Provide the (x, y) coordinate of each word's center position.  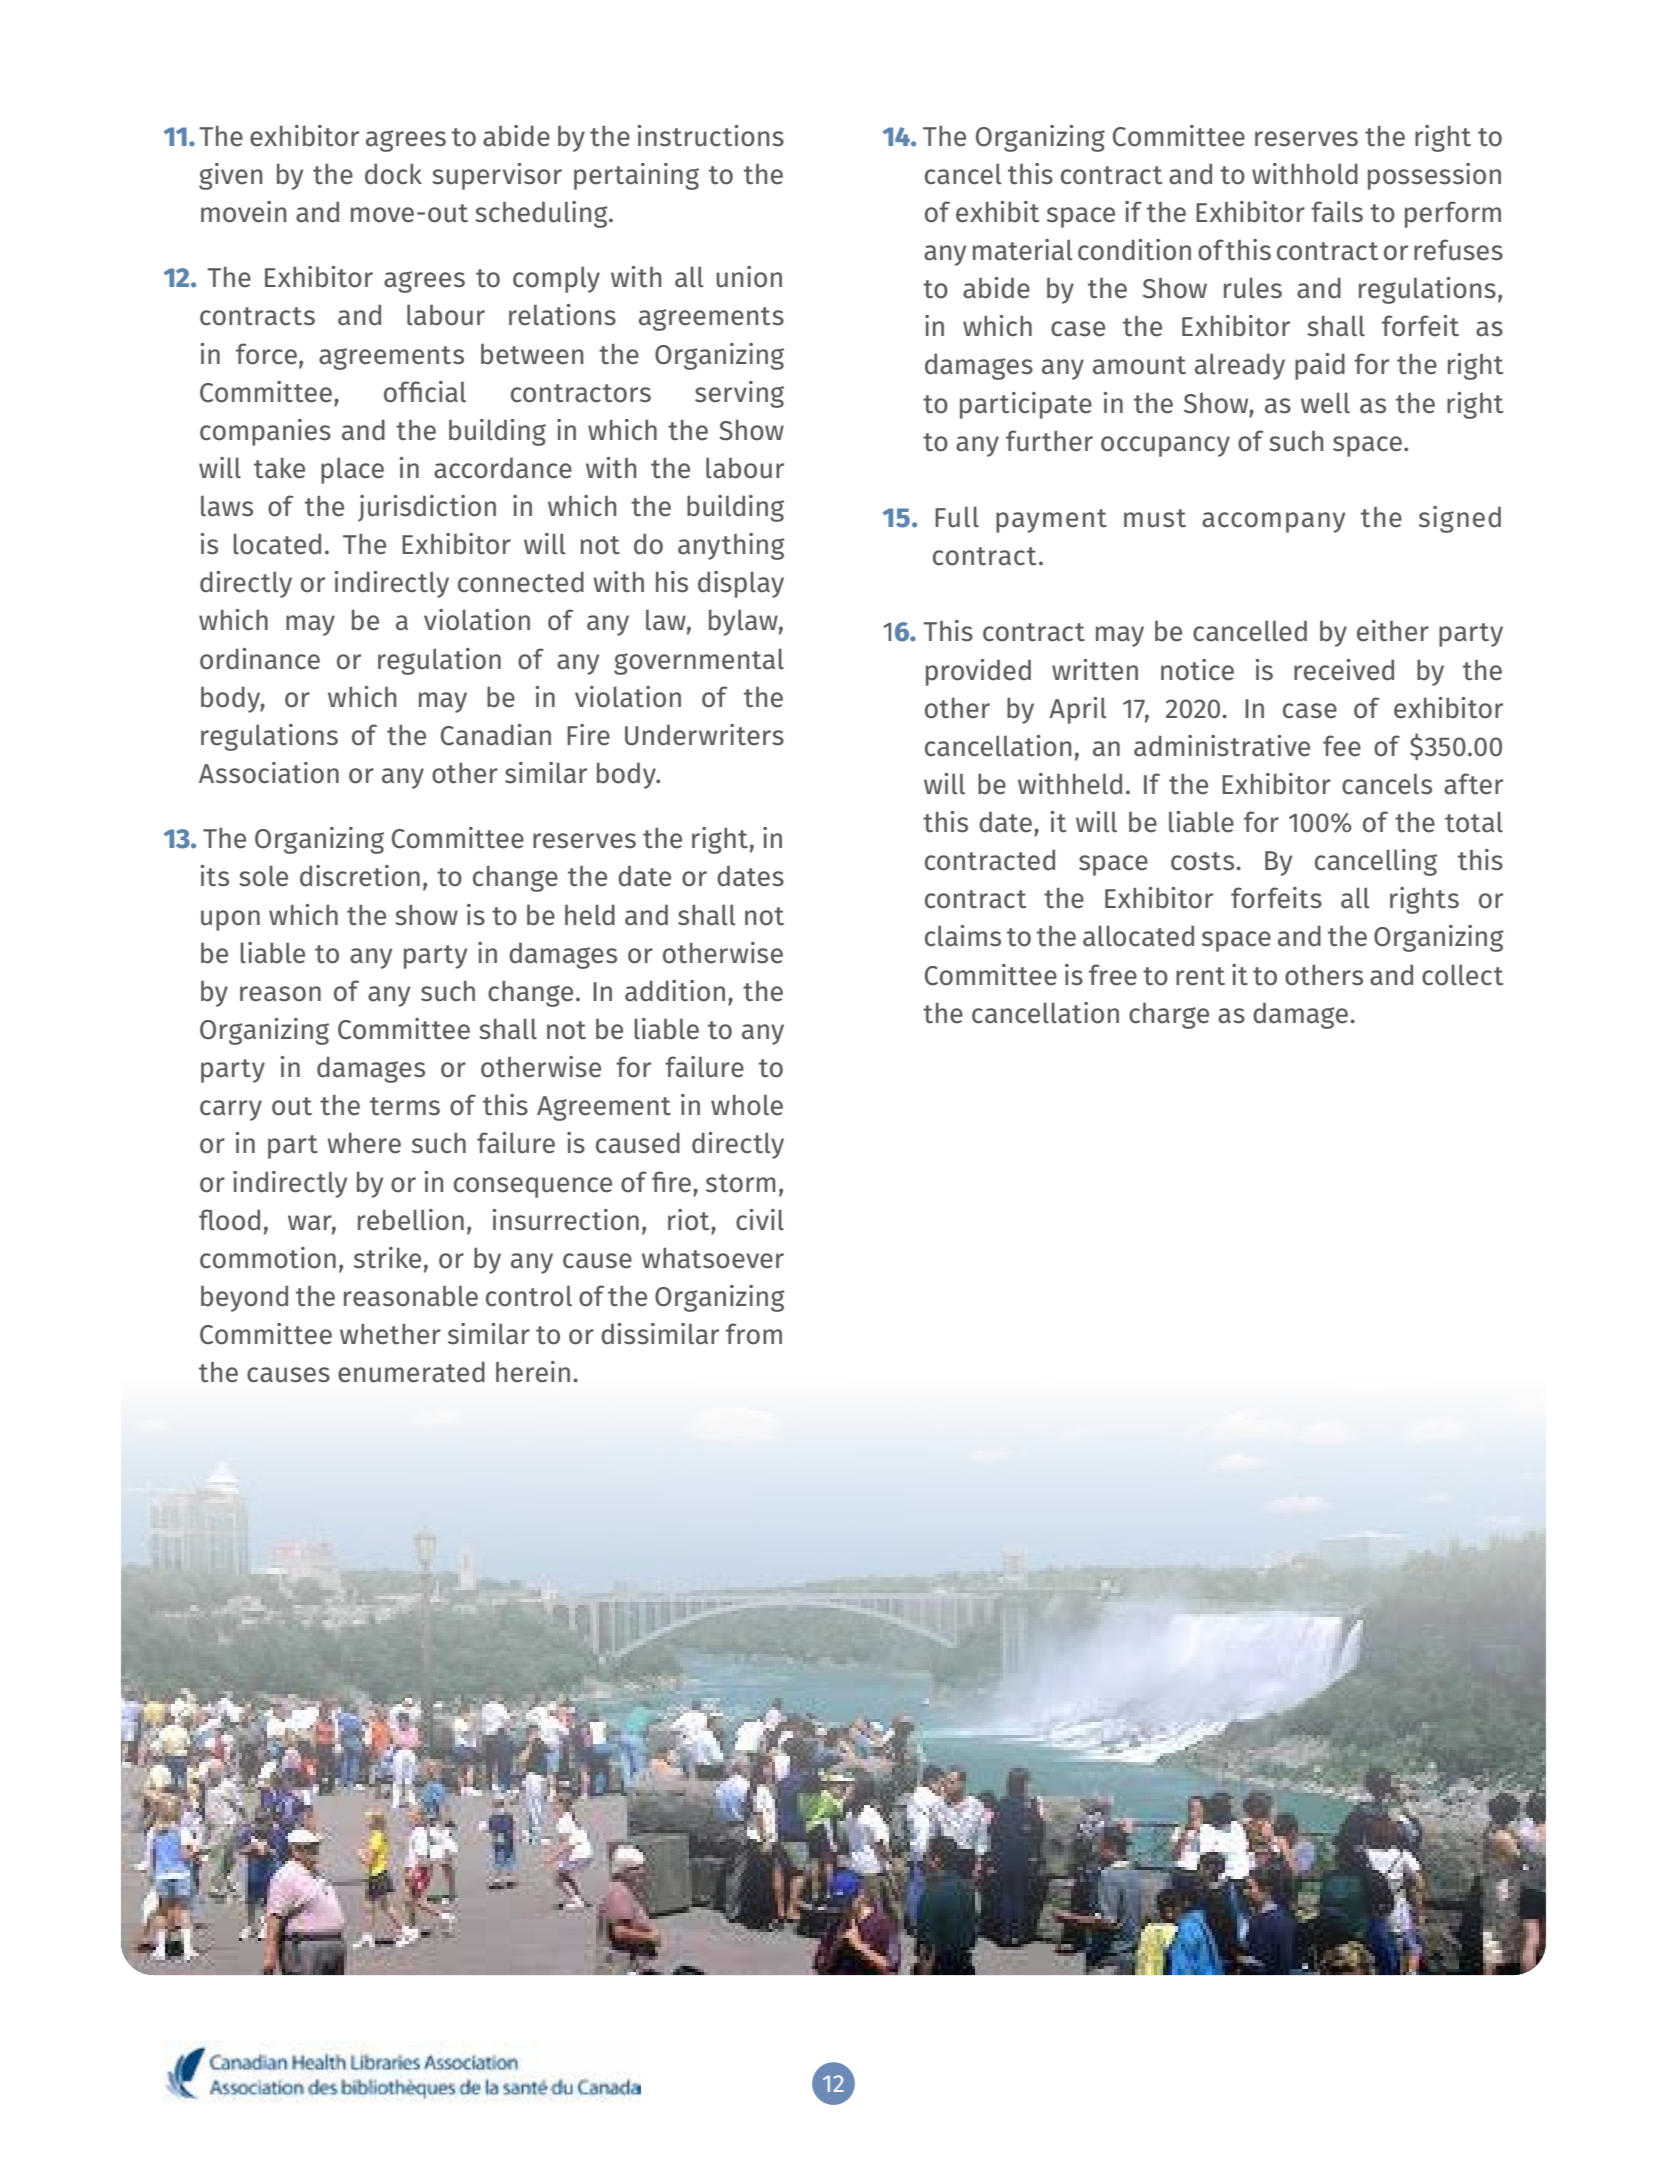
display (741, 584)
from (754, 1334)
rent (1200, 976)
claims (963, 936)
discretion (360, 876)
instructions (710, 136)
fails (1337, 212)
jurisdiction (427, 508)
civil (760, 1220)
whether (390, 1334)
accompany (1273, 522)
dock (393, 174)
